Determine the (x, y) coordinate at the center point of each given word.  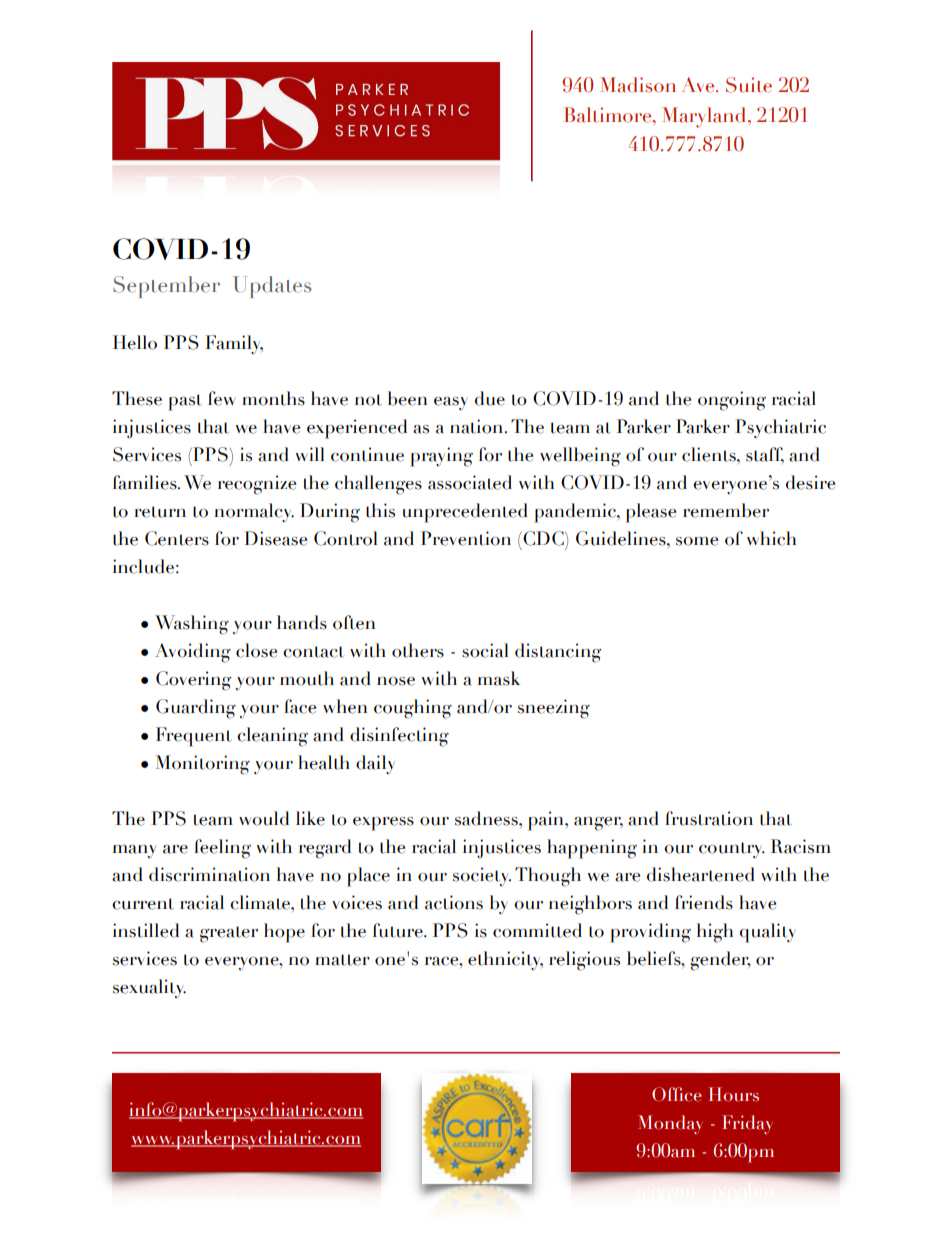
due (490, 398)
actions (454, 902)
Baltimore (609, 115)
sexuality (149, 989)
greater (229, 934)
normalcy (254, 513)
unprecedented (465, 513)
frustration (709, 818)
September (166, 287)
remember (726, 510)
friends (704, 902)
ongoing (732, 401)
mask (498, 678)
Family (234, 345)
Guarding (196, 709)
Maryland (705, 117)
